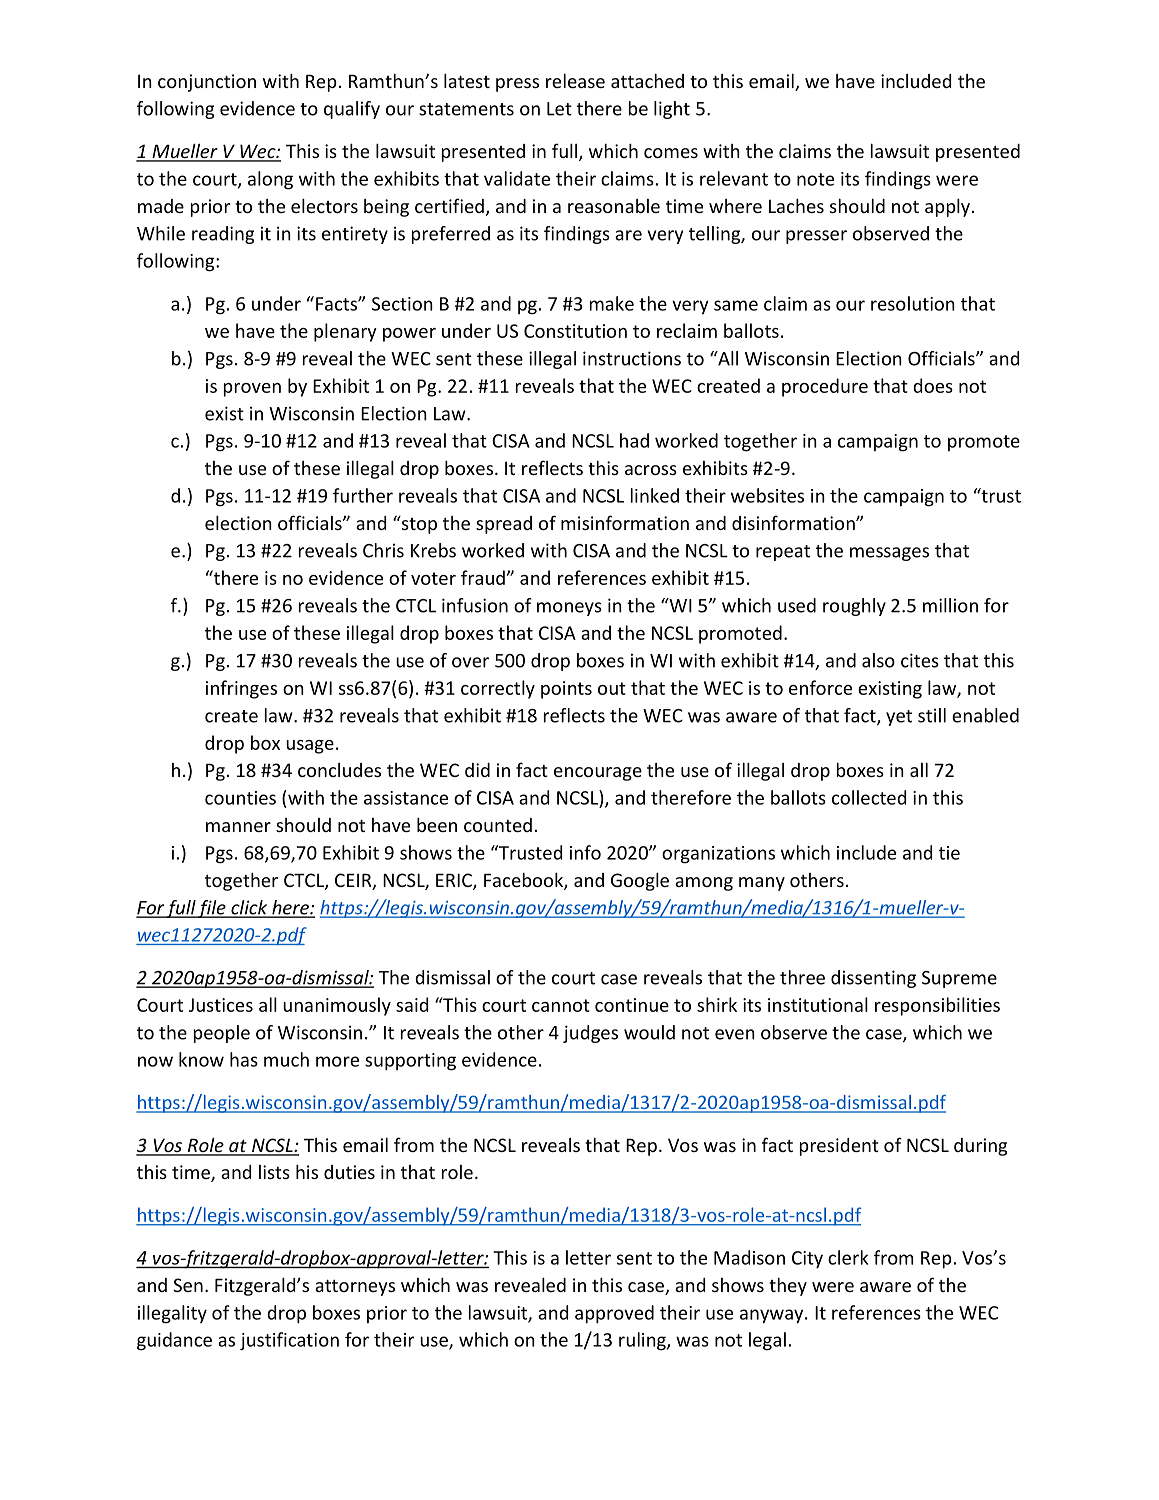 The height and width of the screenshot is (1500, 1159). Describe the element at coordinates (640, 881) in the screenshot. I see `Google` at that location.
